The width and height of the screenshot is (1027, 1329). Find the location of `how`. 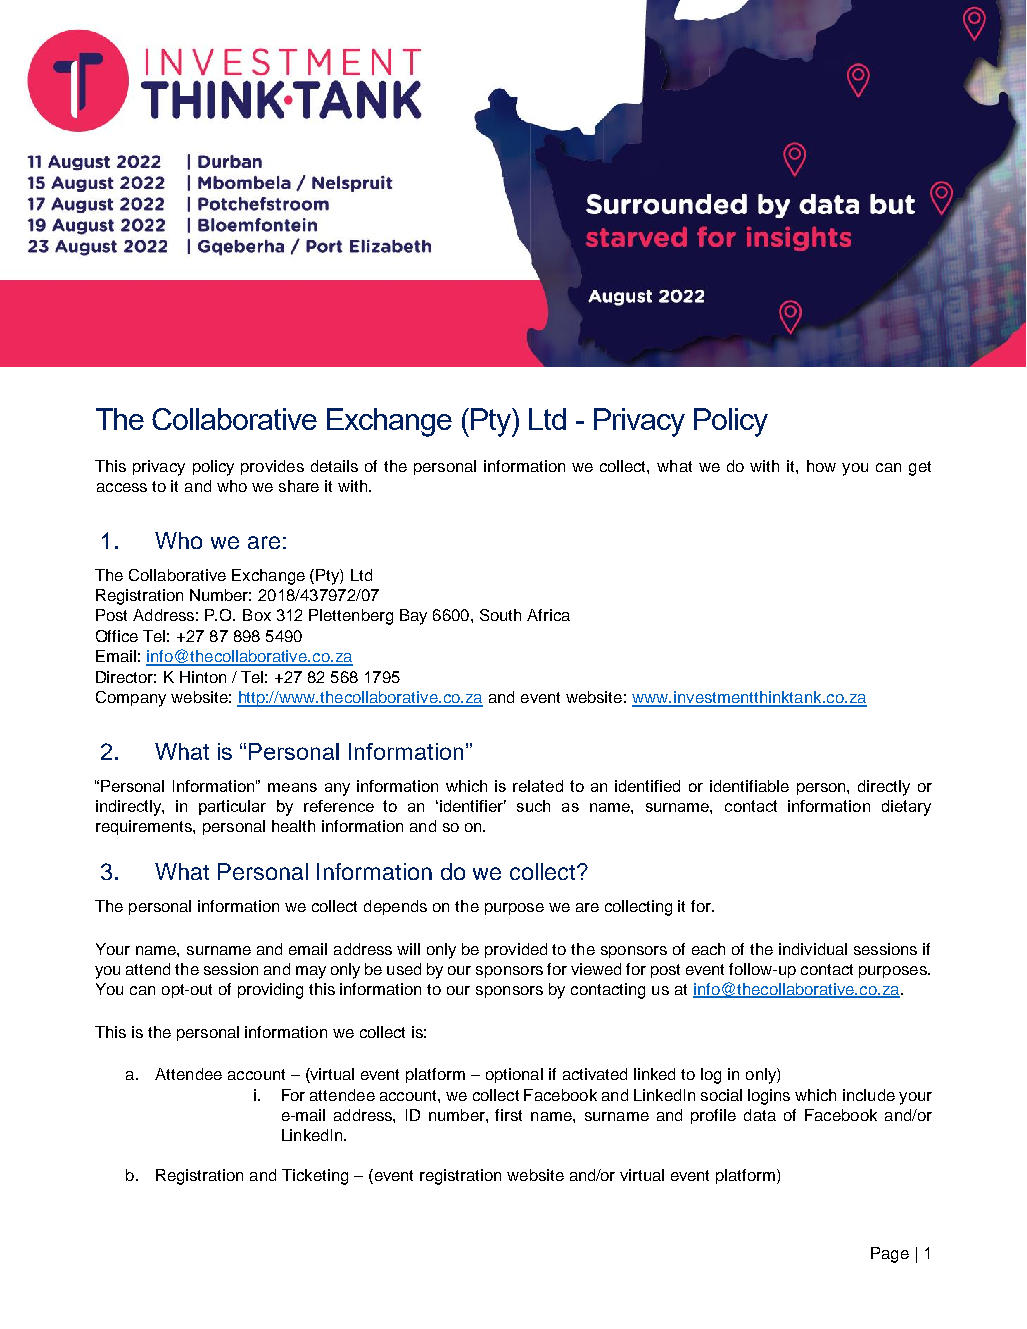

how is located at coordinates (821, 466).
